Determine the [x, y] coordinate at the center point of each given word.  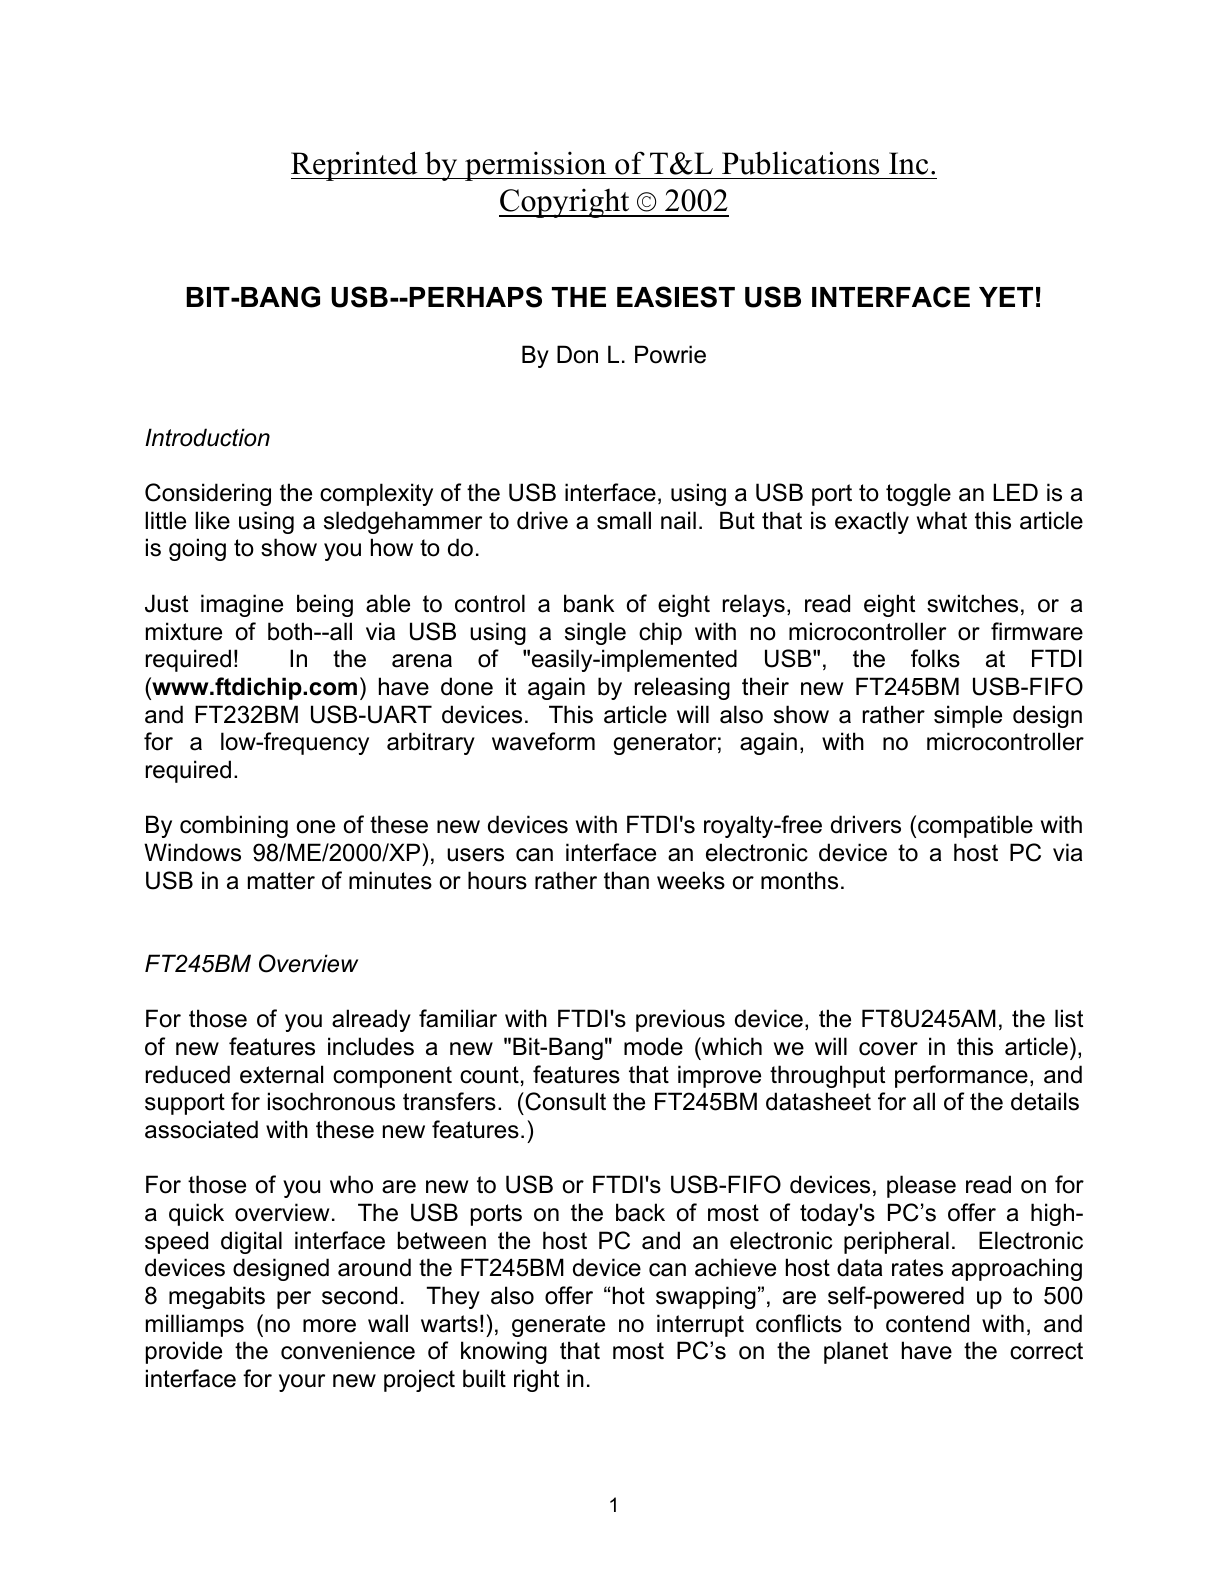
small [624, 520]
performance [961, 1076]
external [281, 1074]
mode [653, 1046]
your [302, 1383]
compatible [975, 826]
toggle [918, 494]
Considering [208, 494]
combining [234, 826]
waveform [543, 741]
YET [1006, 297]
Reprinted [355, 166]
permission [536, 166]
